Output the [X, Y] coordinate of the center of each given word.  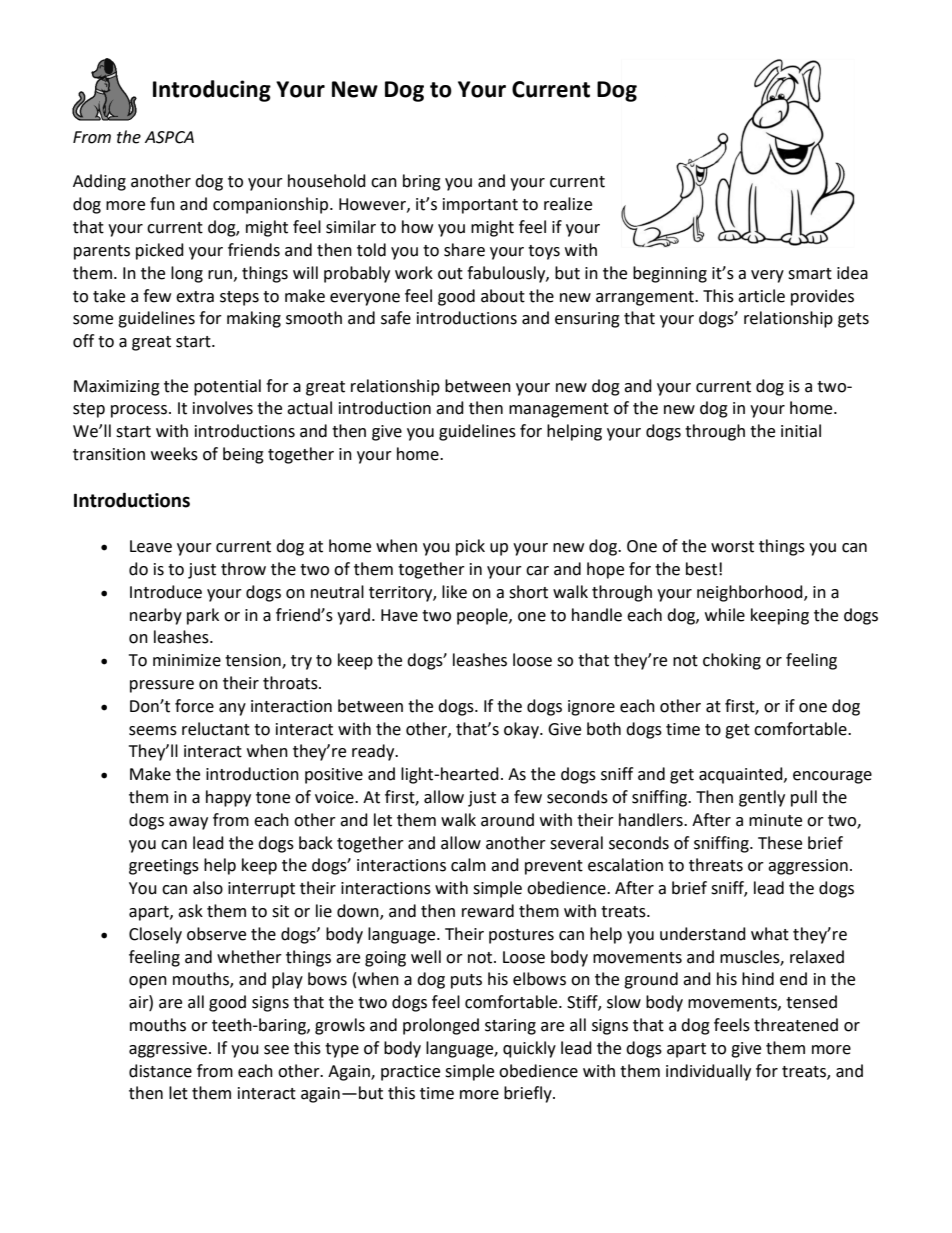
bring [422, 182]
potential [227, 387]
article [761, 296]
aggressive [168, 1050]
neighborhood [751, 593]
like [454, 592]
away [188, 823]
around [507, 820]
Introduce [166, 592]
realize [568, 204]
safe [396, 318]
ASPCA [169, 137]
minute [775, 820]
